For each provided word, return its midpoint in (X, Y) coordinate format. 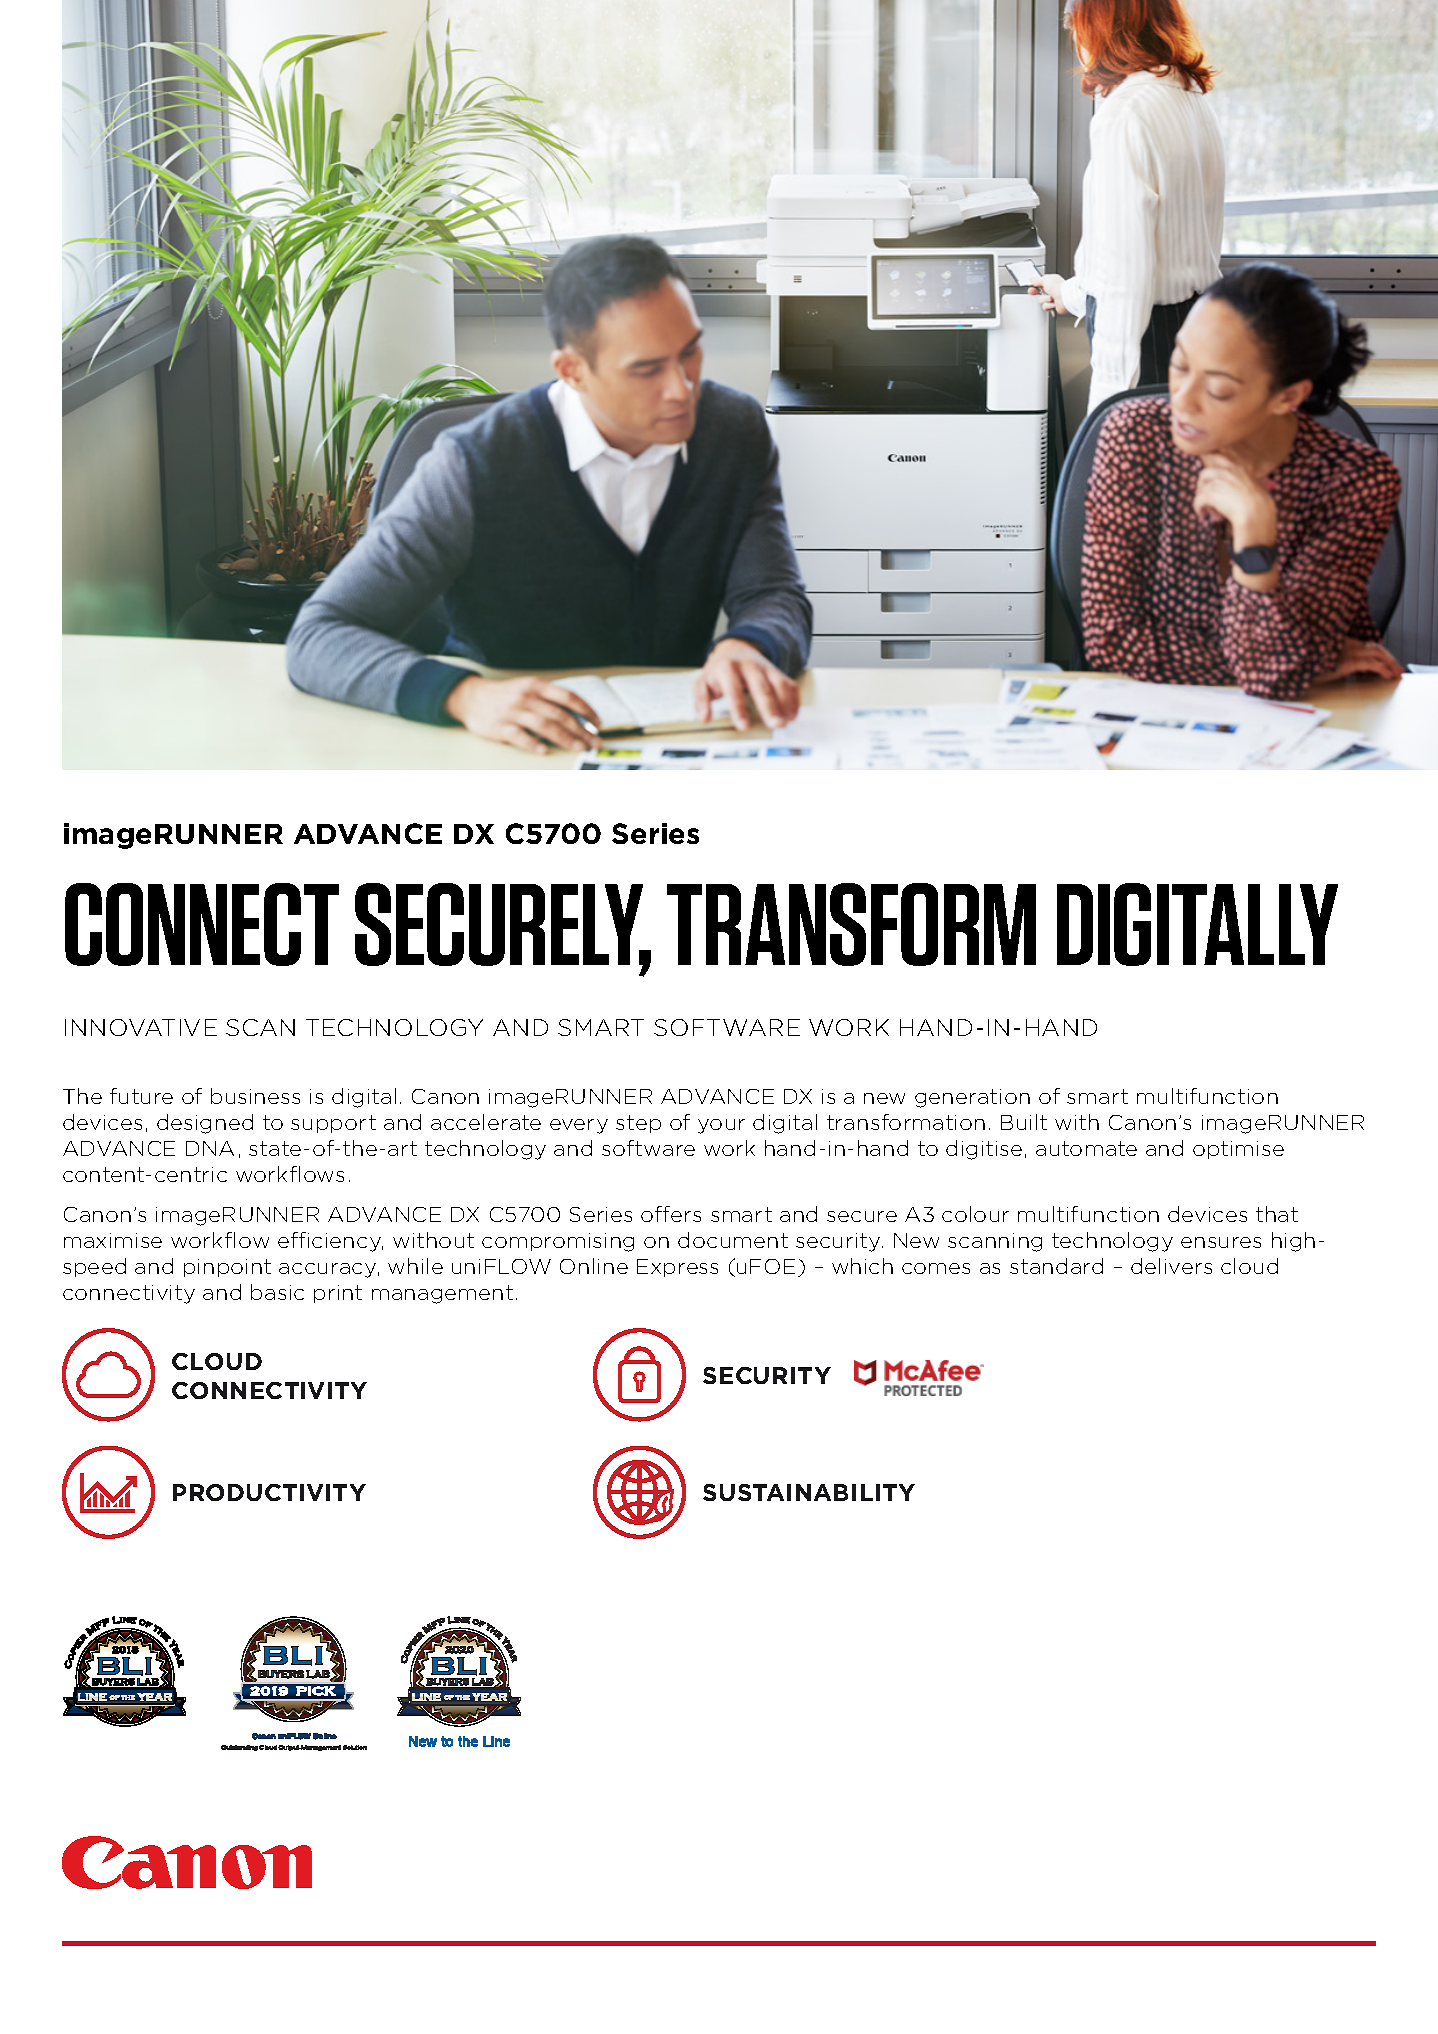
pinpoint (227, 1268)
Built (1024, 1122)
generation (972, 1098)
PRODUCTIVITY (269, 1492)
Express (677, 1268)
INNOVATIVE (141, 1027)
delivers (1171, 1266)
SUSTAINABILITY (809, 1492)
